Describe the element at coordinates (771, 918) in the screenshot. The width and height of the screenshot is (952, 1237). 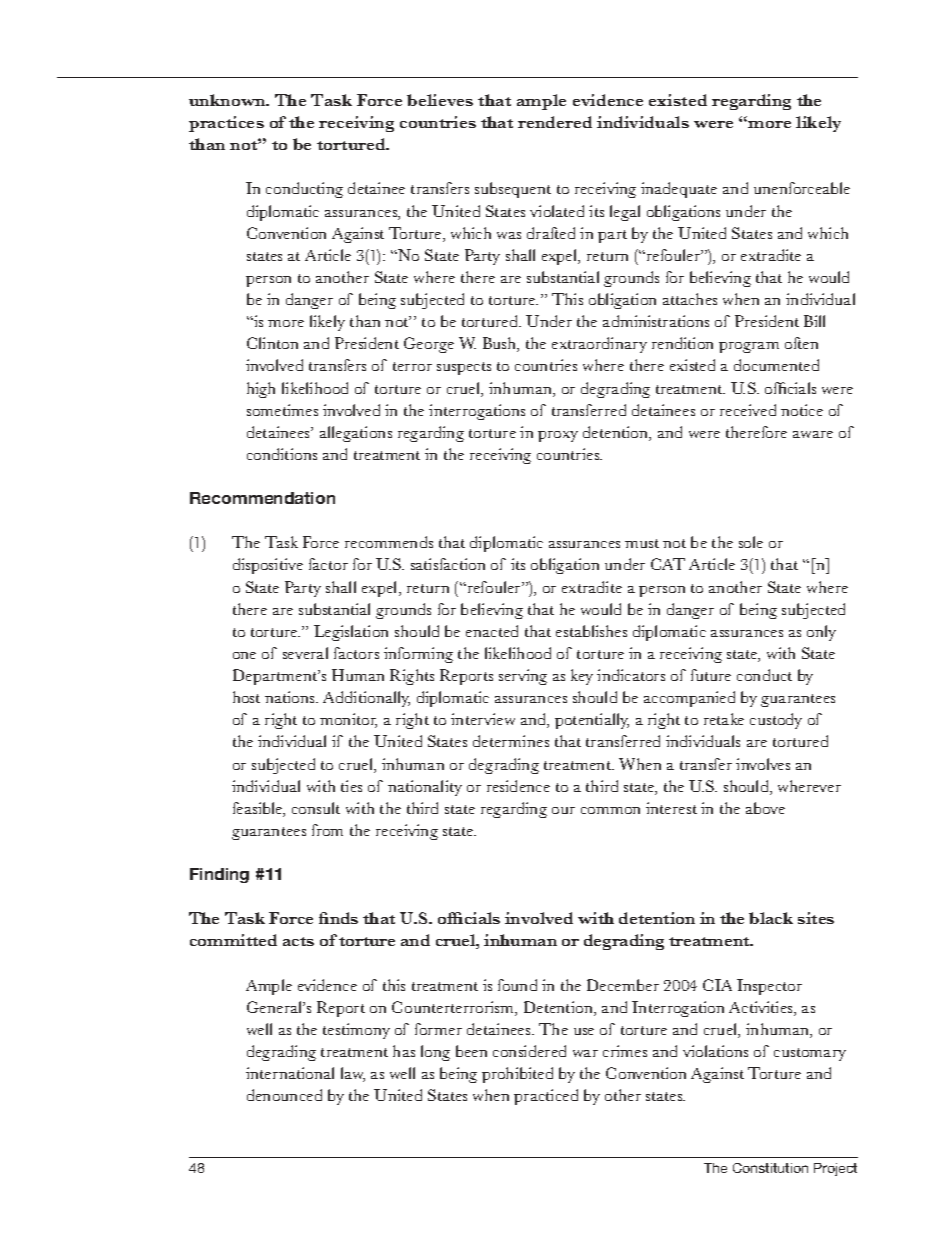
I see `black` at that location.
